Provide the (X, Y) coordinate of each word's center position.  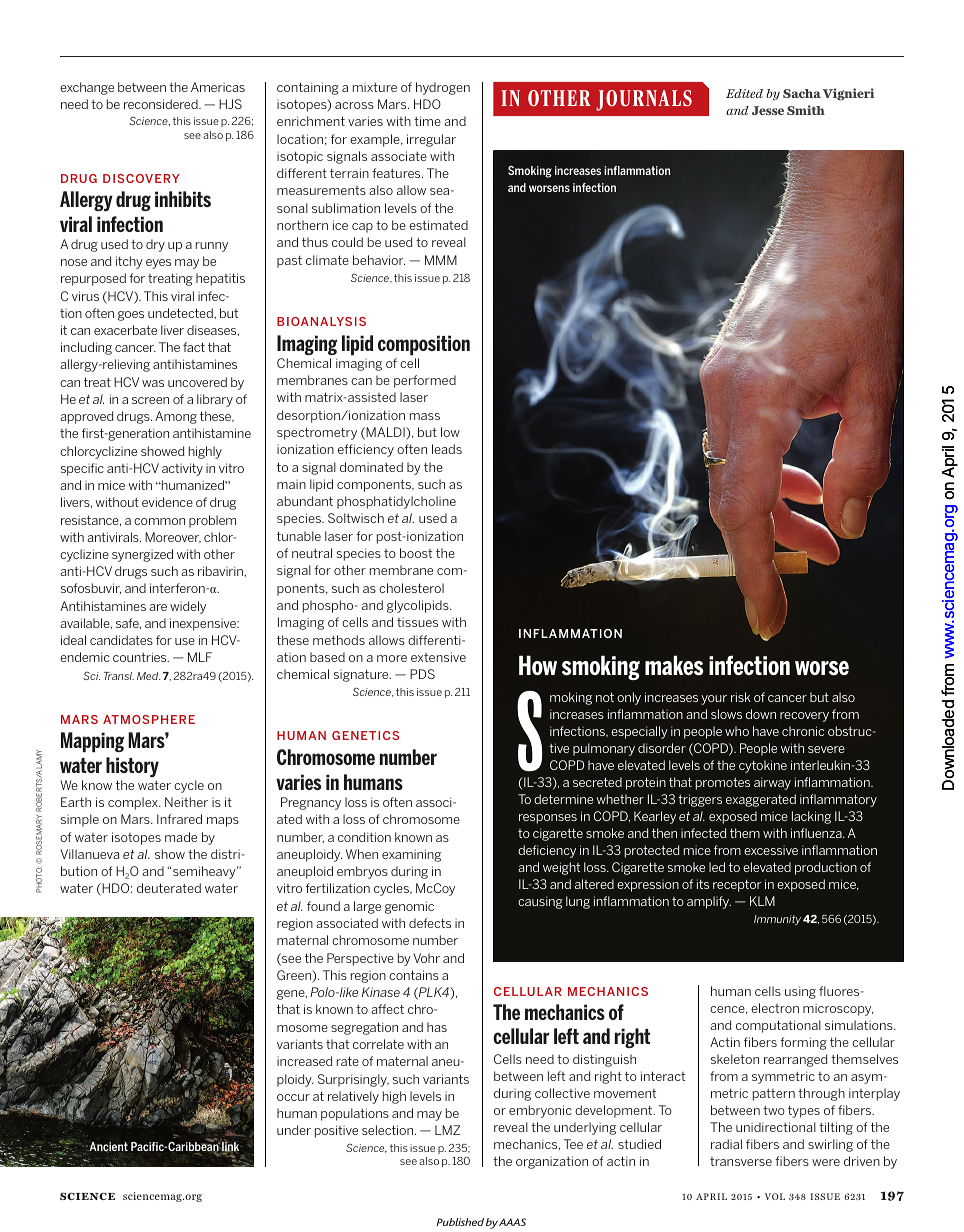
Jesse (768, 110)
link (229, 1147)
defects (430, 923)
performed (425, 381)
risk (741, 697)
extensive (438, 657)
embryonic (540, 1111)
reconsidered (162, 104)
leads (447, 449)
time (427, 121)
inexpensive (204, 624)
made (181, 837)
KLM (762, 901)
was (153, 383)
